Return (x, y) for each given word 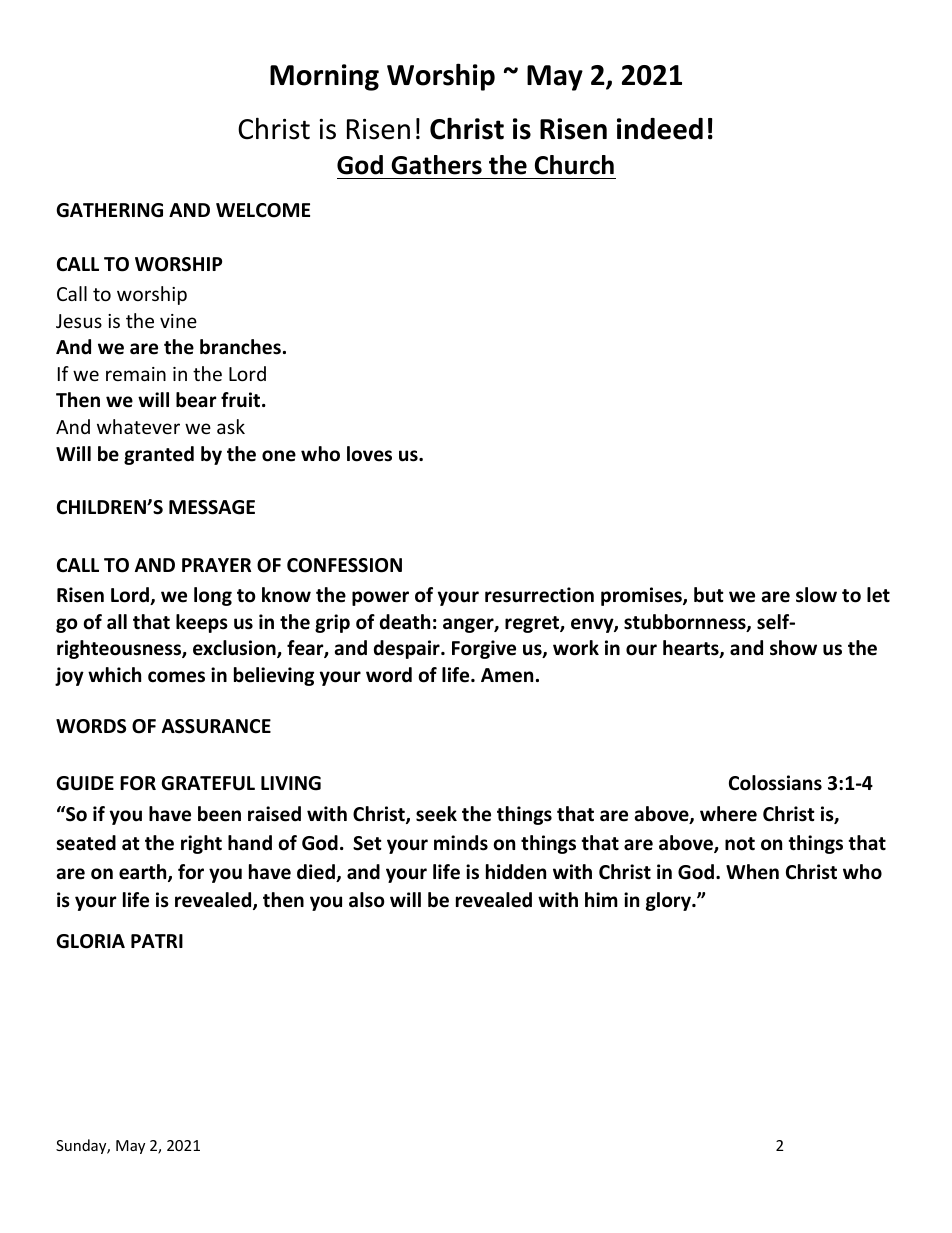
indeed (660, 129)
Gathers (436, 165)
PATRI (157, 941)
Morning (324, 77)
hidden (516, 872)
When (752, 872)
